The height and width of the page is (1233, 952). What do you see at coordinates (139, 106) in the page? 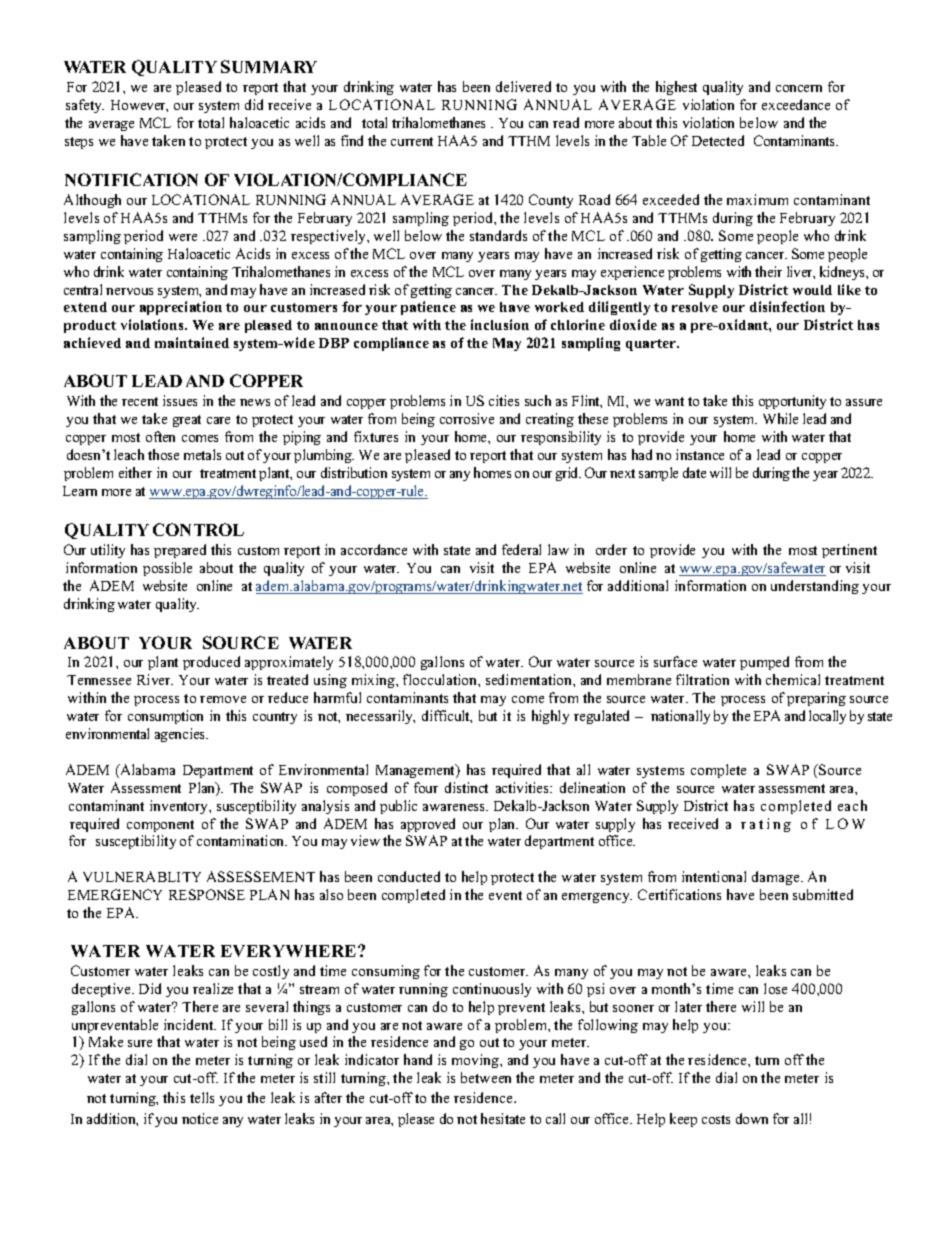
I see `However` at bounding box center [139, 106].
